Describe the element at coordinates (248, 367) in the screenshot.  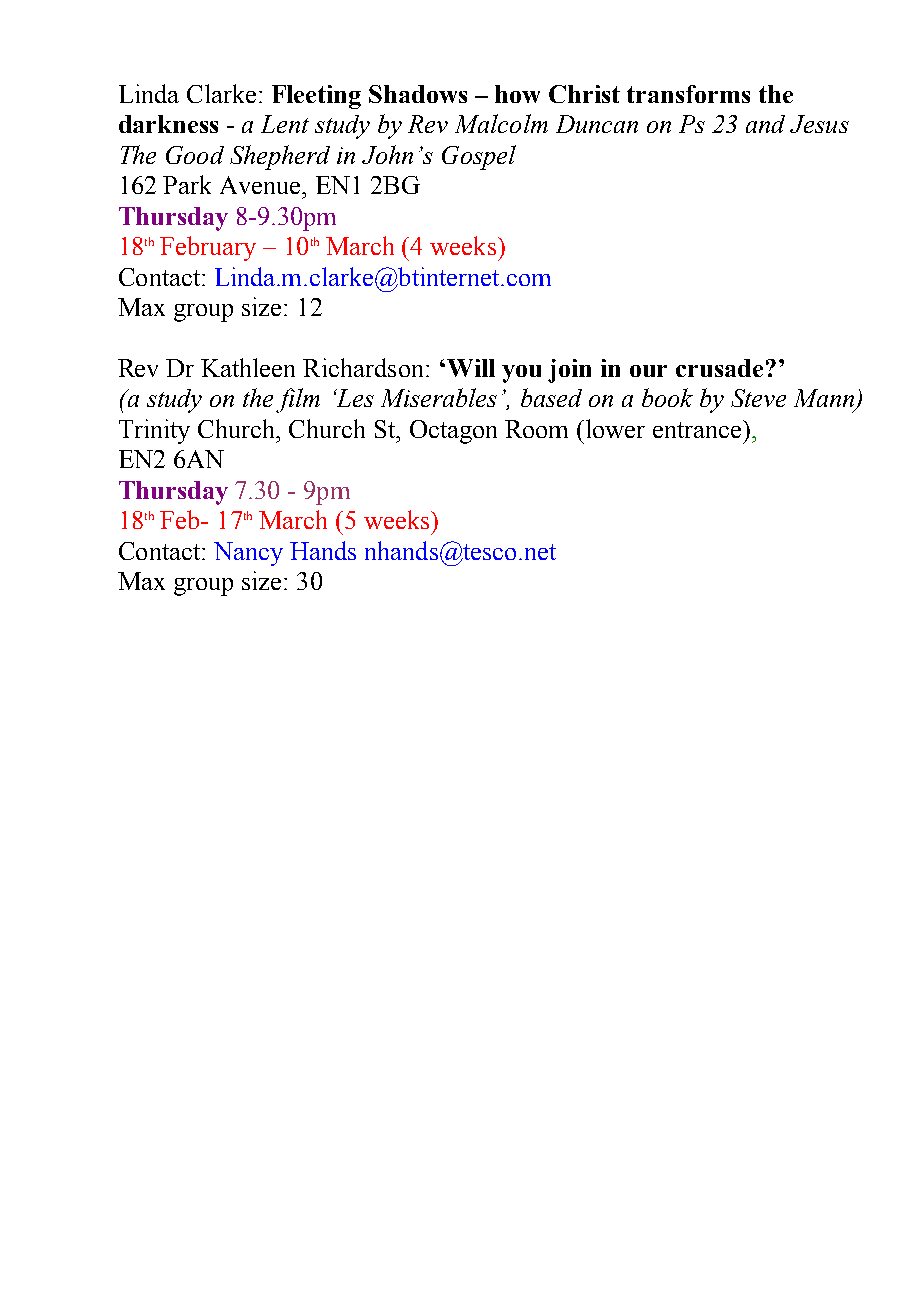
I see `Kathleen` at that location.
